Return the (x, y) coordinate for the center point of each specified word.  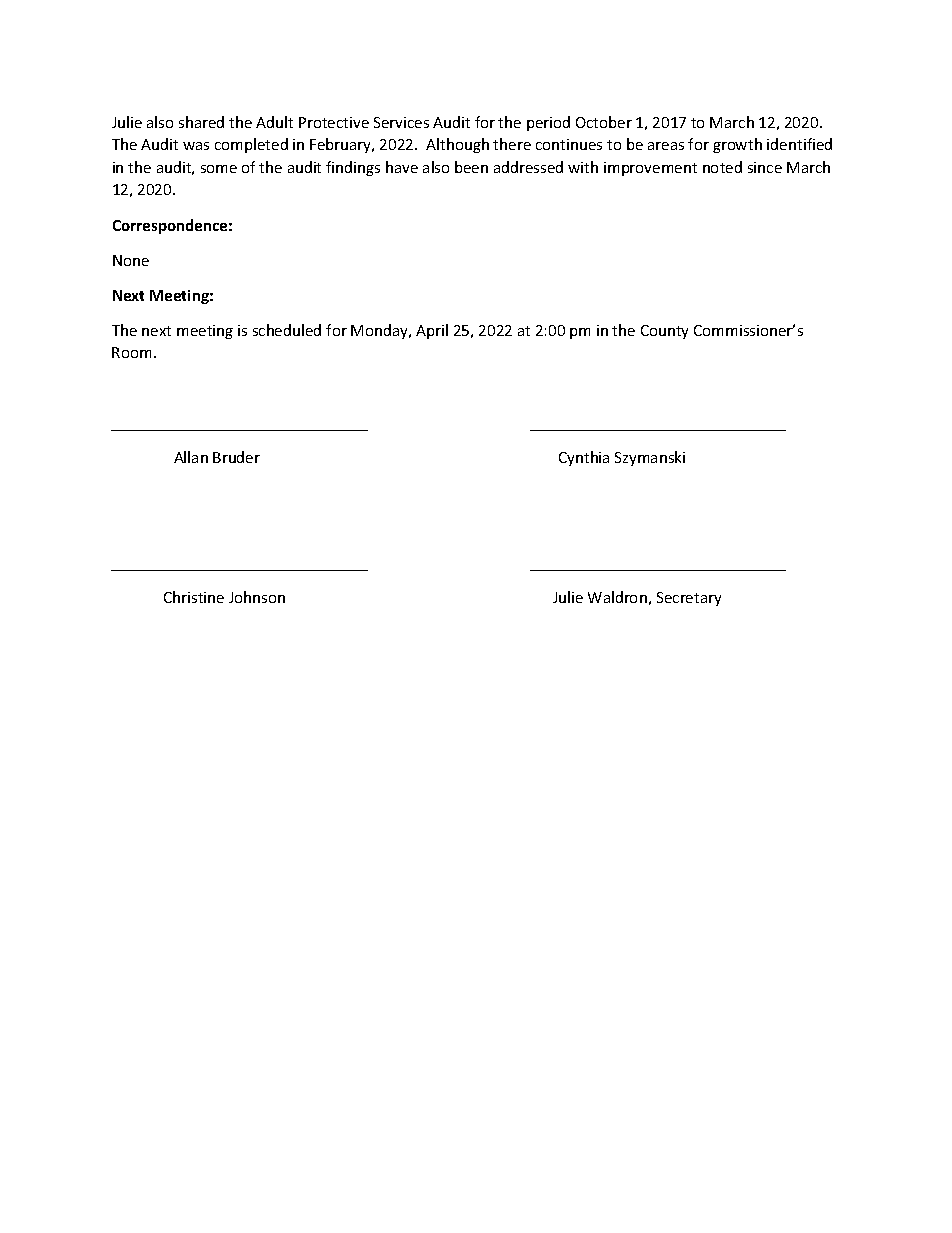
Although (457, 145)
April (432, 331)
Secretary (689, 599)
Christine (194, 597)
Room (131, 352)
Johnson (257, 597)
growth (737, 145)
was (196, 146)
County (664, 332)
